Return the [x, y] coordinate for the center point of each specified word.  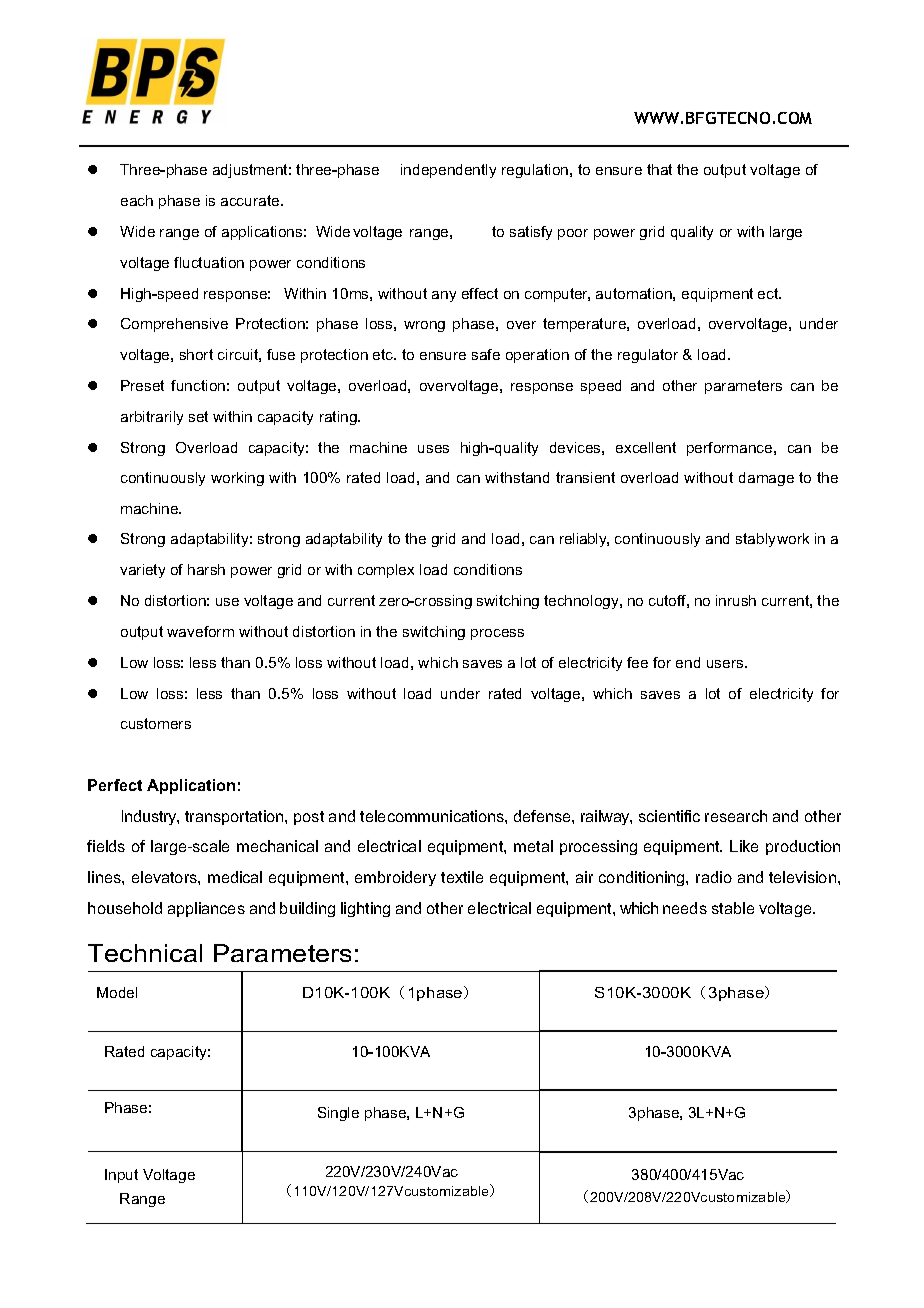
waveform [200, 631]
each [137, 200]
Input [121, 1176]
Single [338, 1114]
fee [637, 662]
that [659, 169]
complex [386, 571]
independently [448, 171]
